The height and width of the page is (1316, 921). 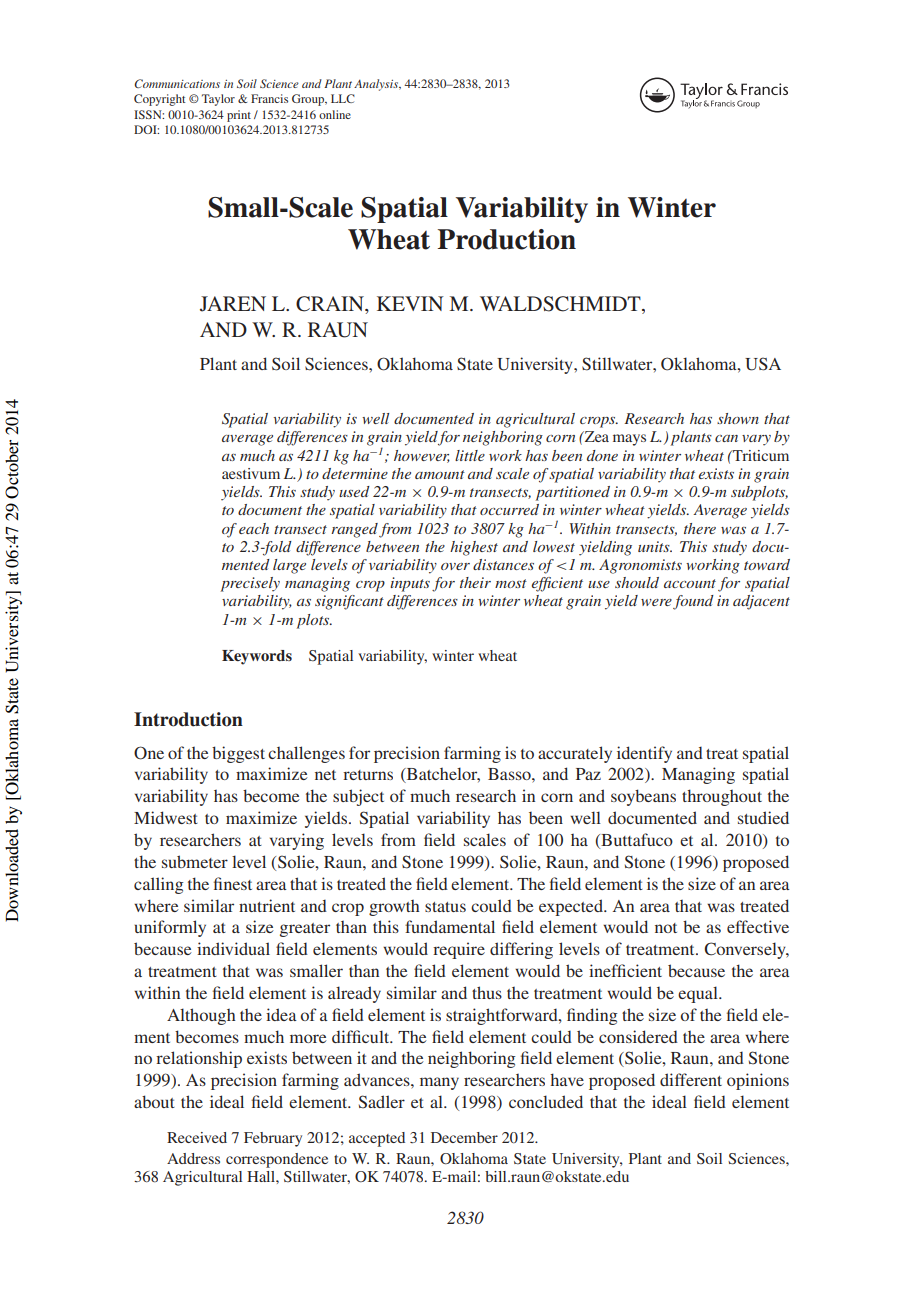 What do you see at coordinates (377, 85) in the page?
I see `Analysis` at bounding box center [377, 85].
